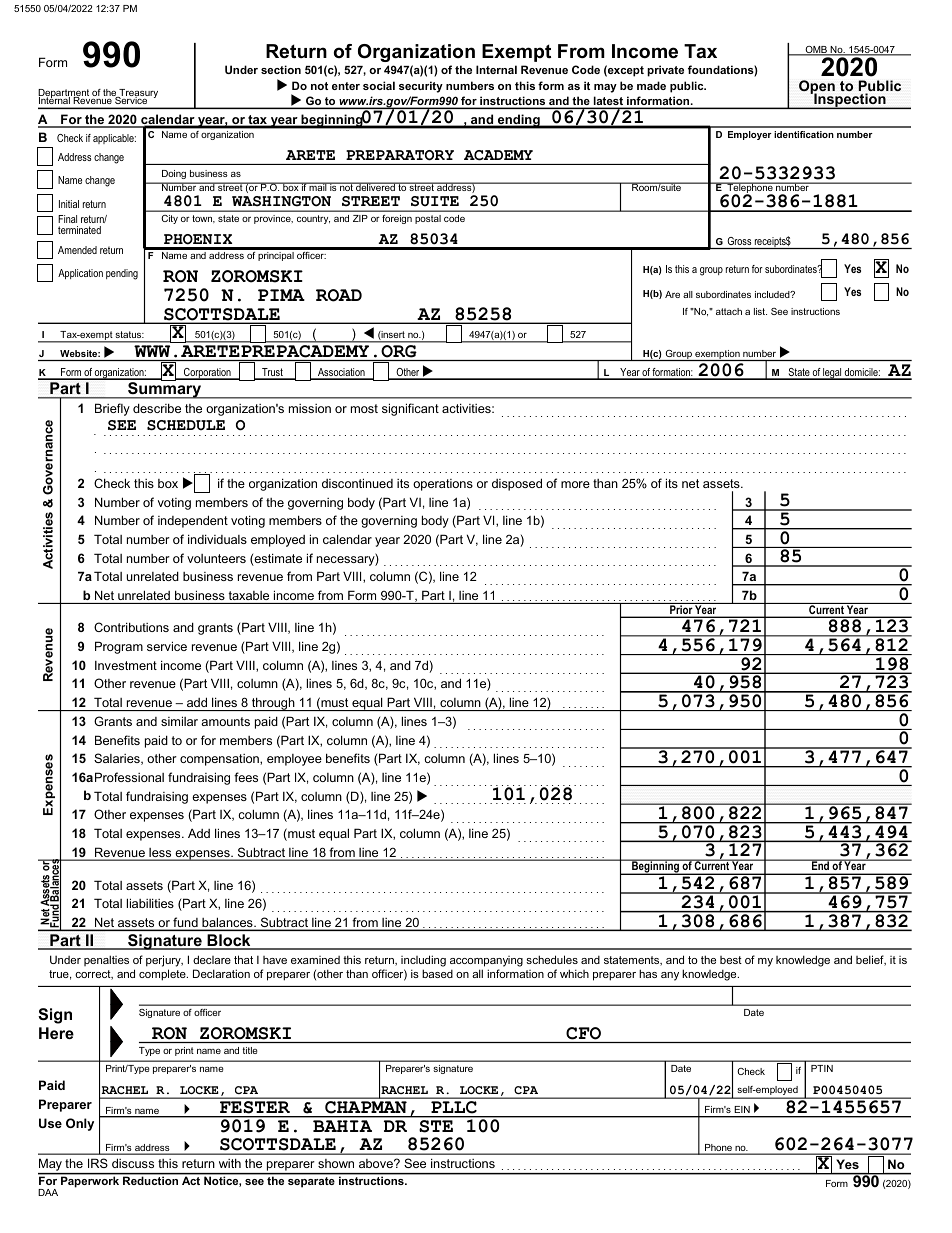 This screenshot has width=952, height=1233. I want to click on employee, so click(294, 760).
